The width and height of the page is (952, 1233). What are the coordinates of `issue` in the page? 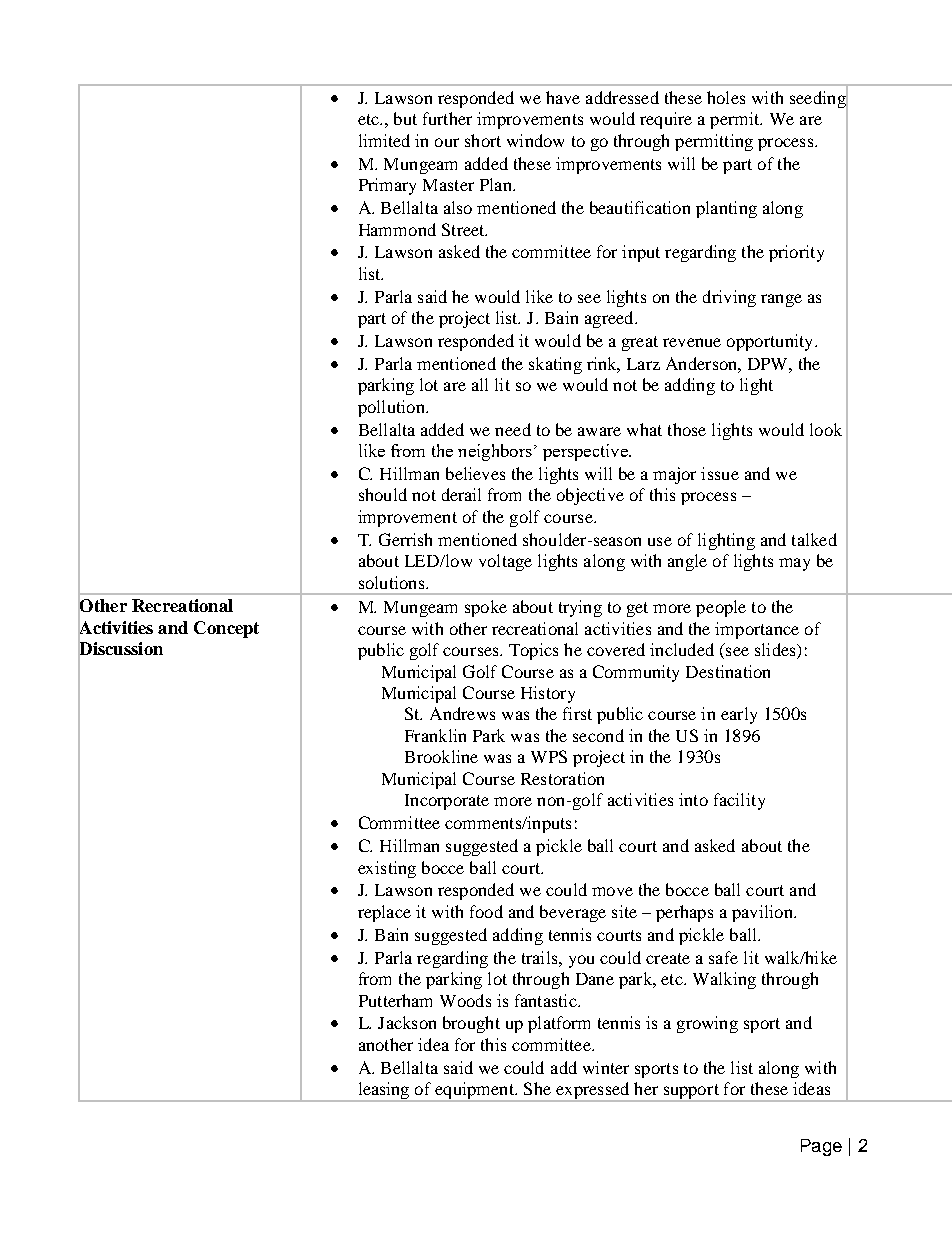 It's located at (720, 473).
